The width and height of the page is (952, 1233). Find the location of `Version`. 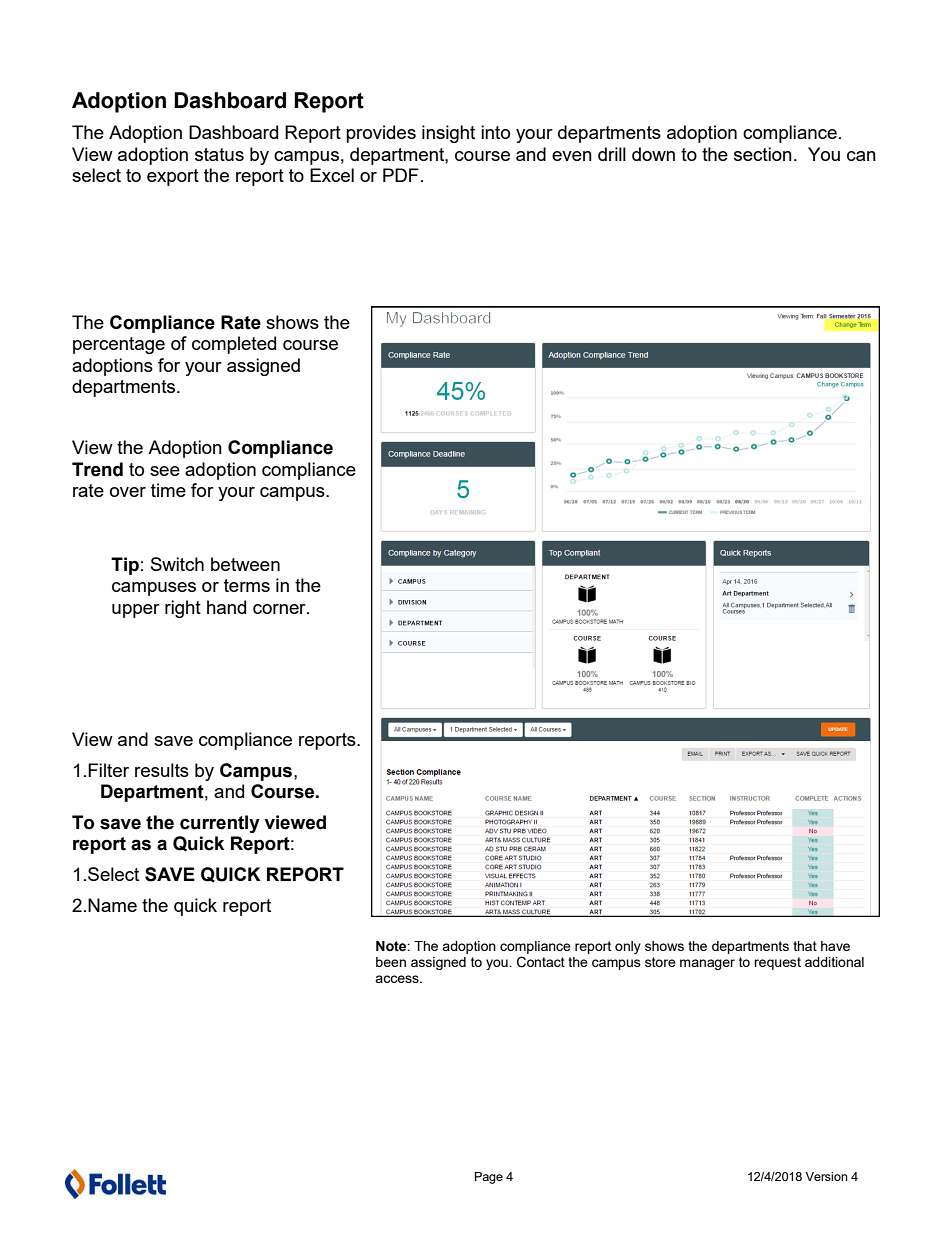

Version is located at coordinates (826, 1176).
